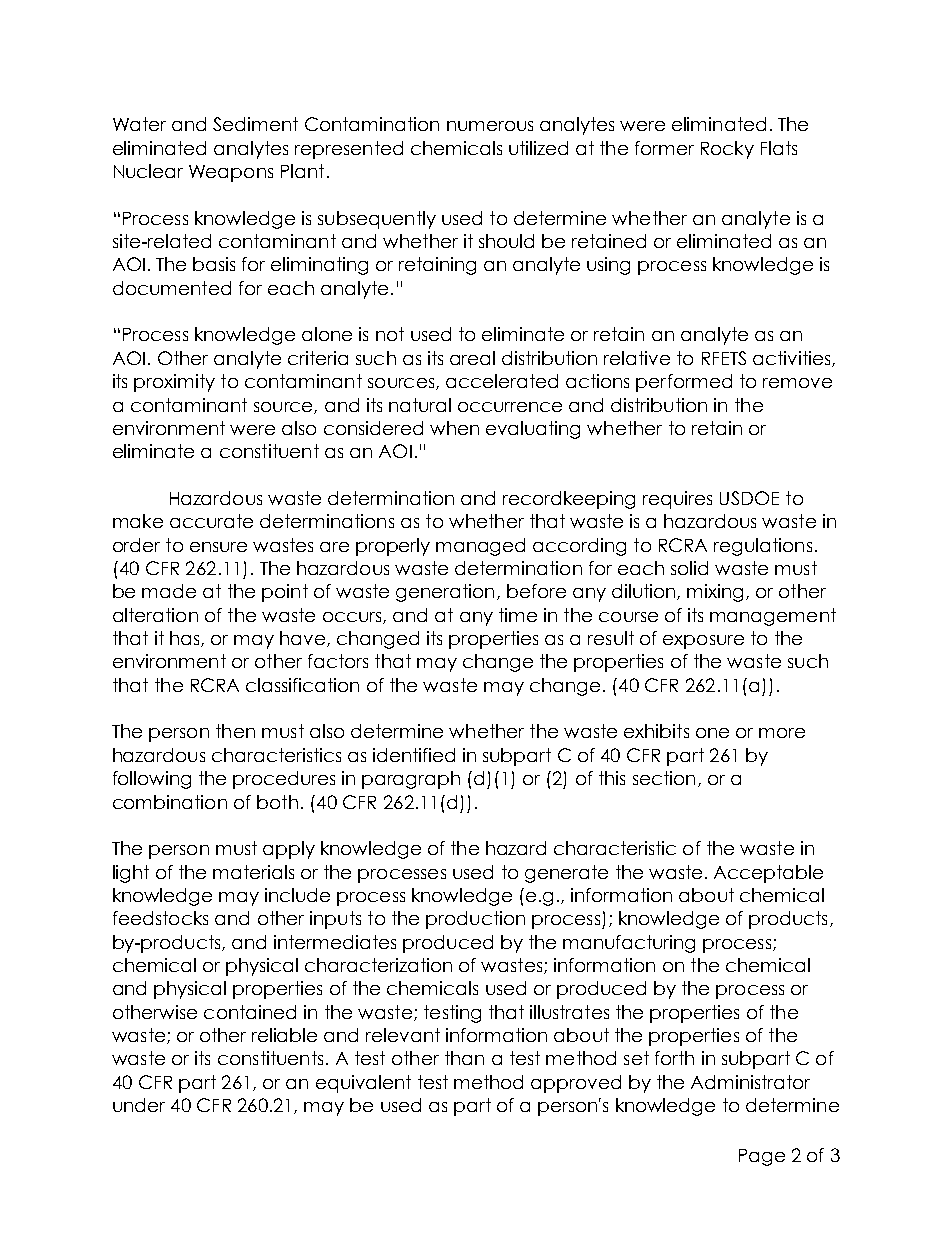 The width and height of the document is (952, 1233). I want to click on has, so click(186, 639).
